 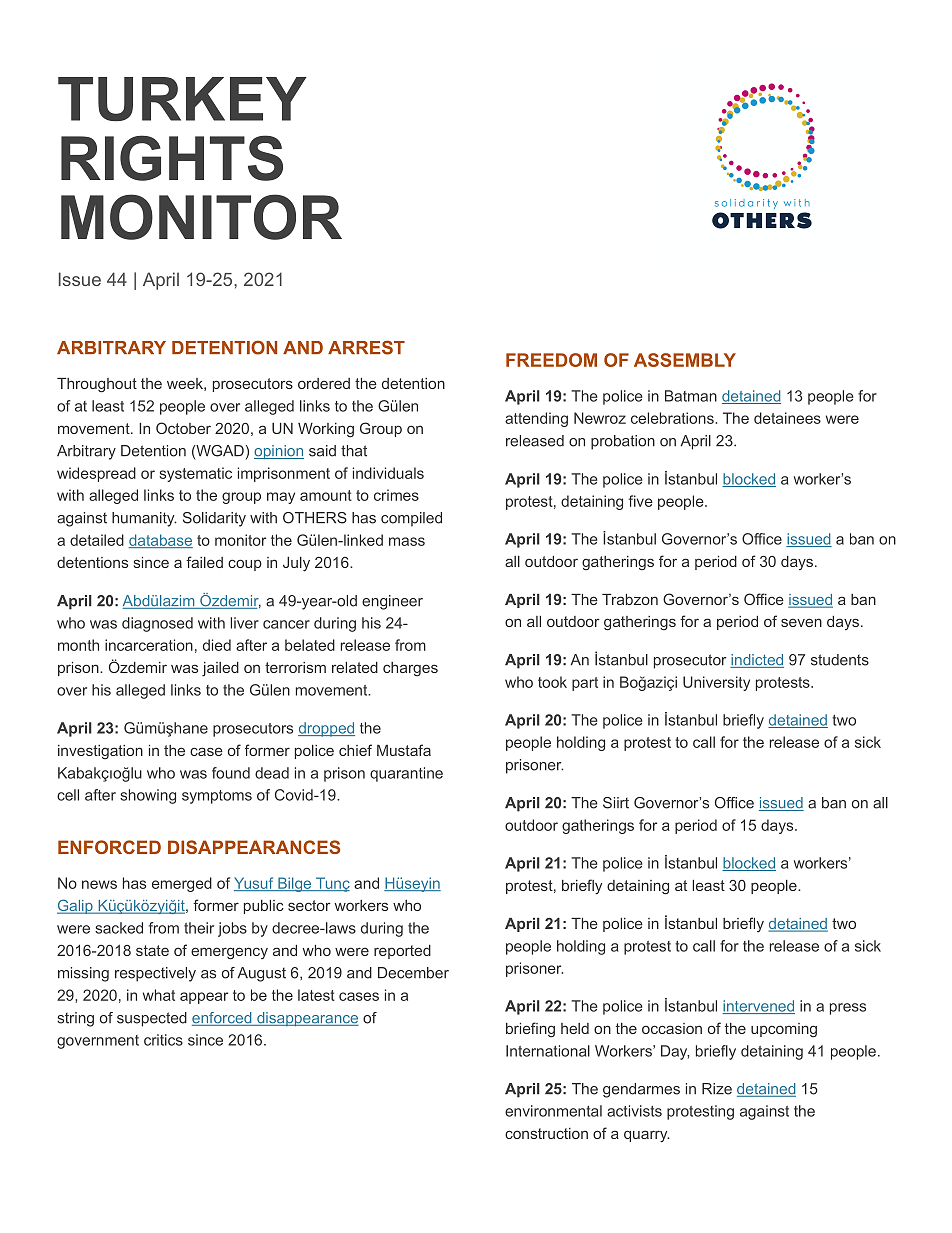 What do you see at coordinates (182, 884) in the screenshot?
I see `emerged` at bounding box center [182, 884].
